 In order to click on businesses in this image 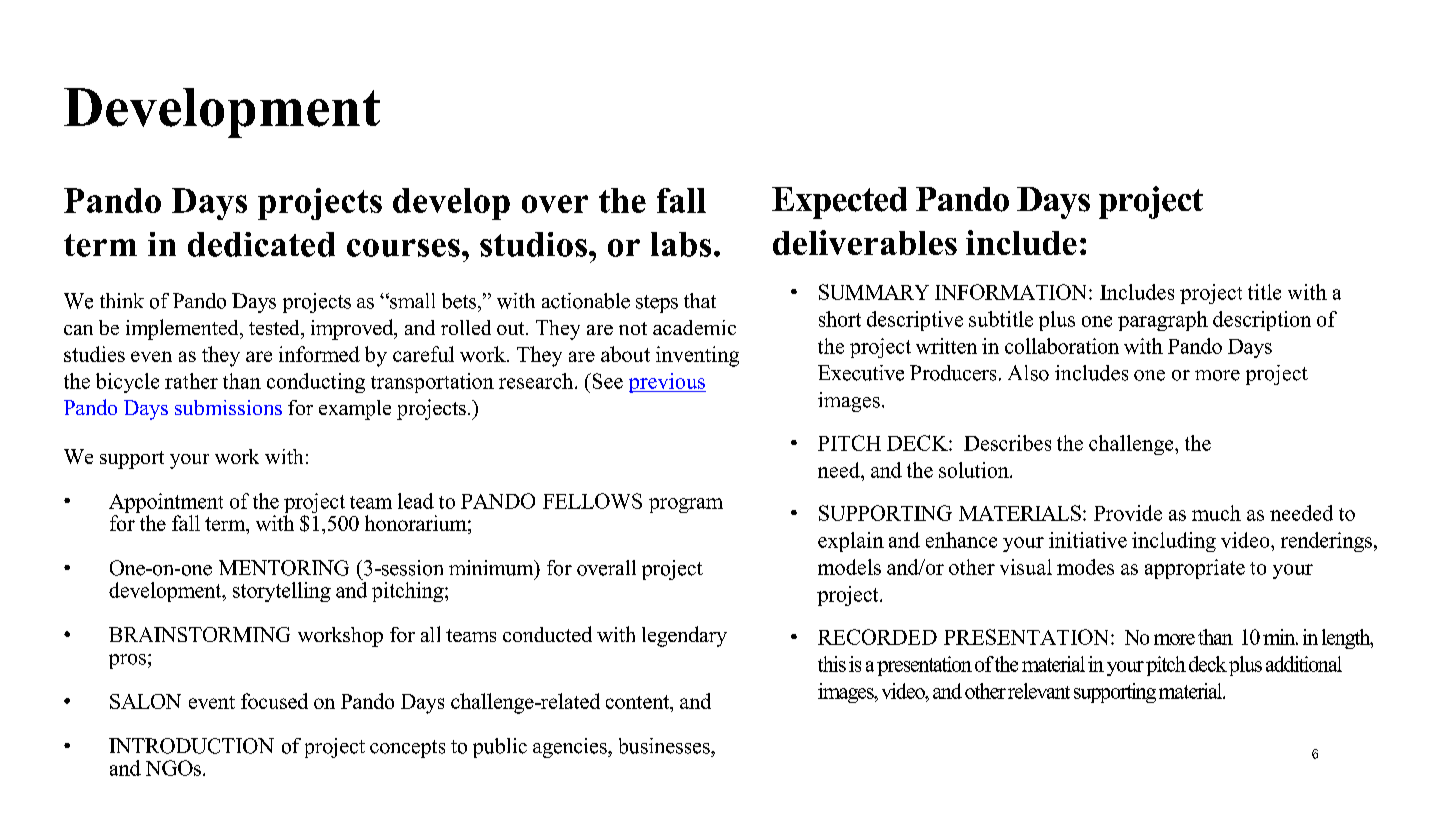, I will do `click(665, 746)`.
